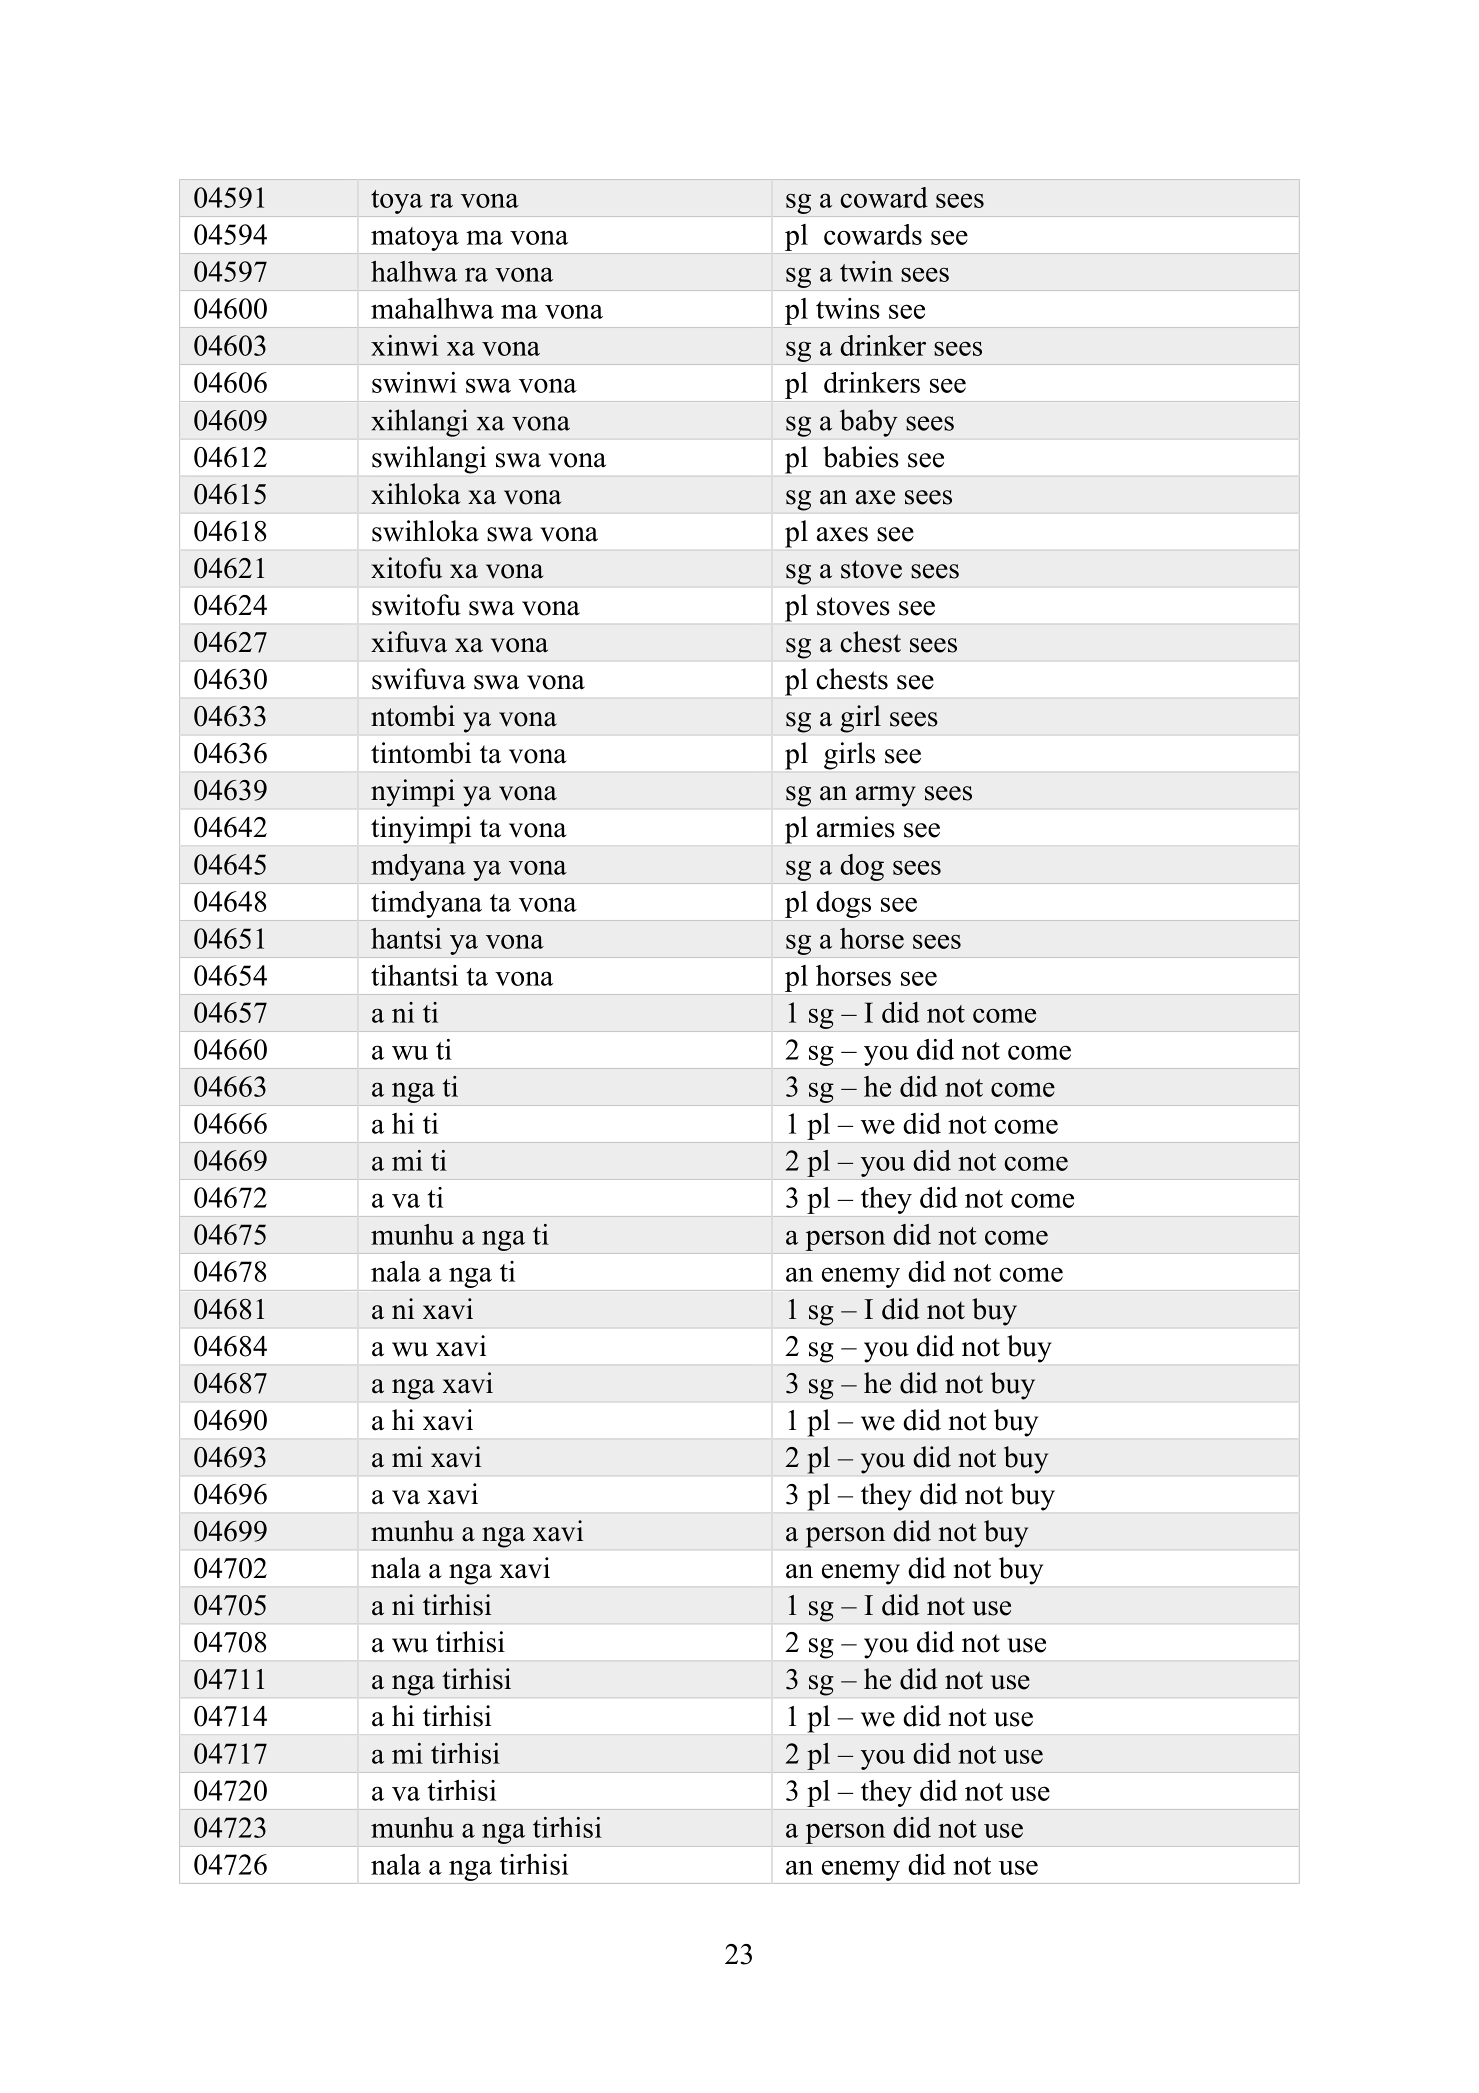 This document has width=1479, height=2093. What do you see at coordinates (856, 827) in the document?
I see `armies` at bounding box center [856, 827].
